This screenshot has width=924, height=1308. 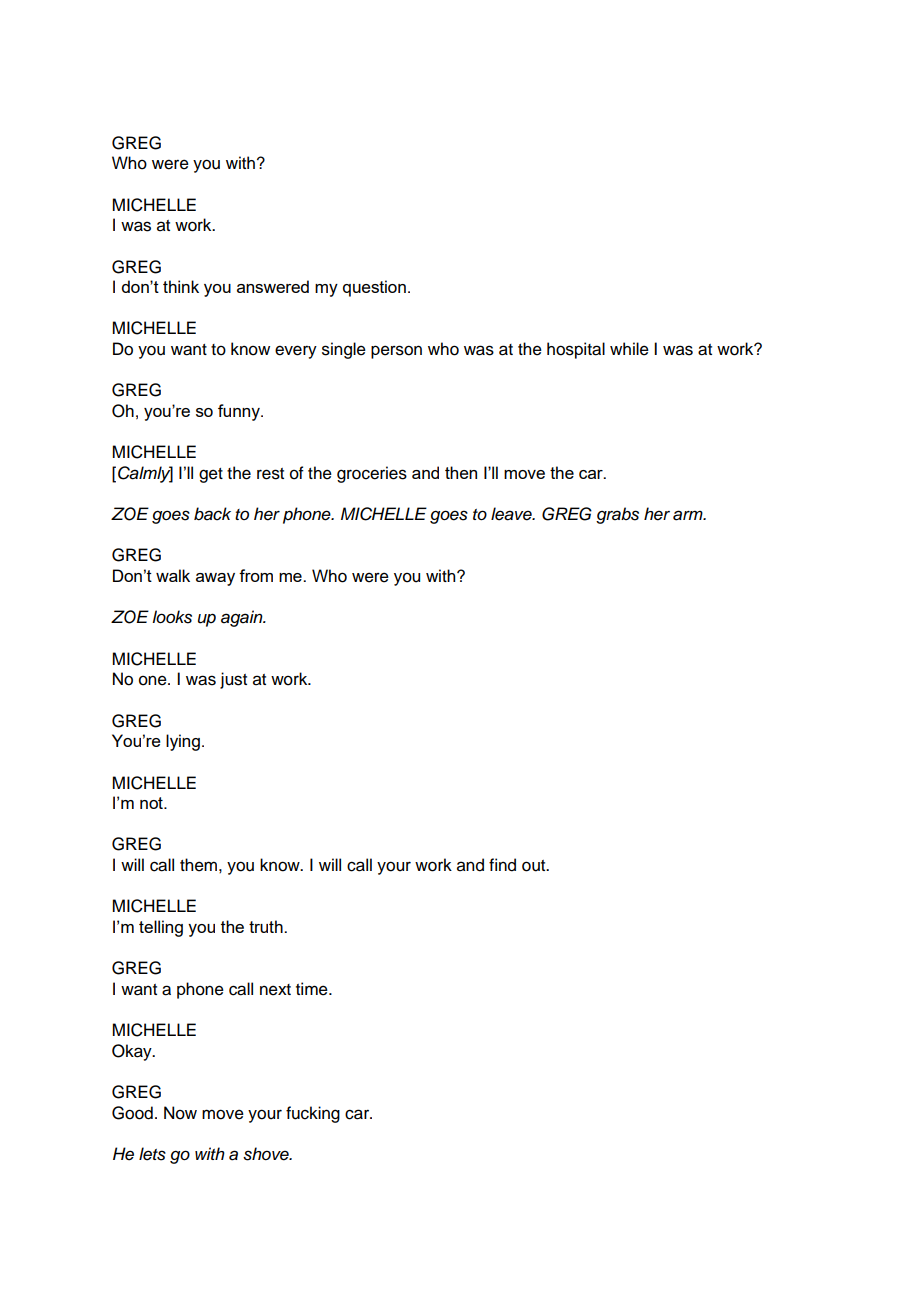 What do you see at coordinates (535, 866) in the screenshot?
I see `out` at bounding box center [535, 866].
